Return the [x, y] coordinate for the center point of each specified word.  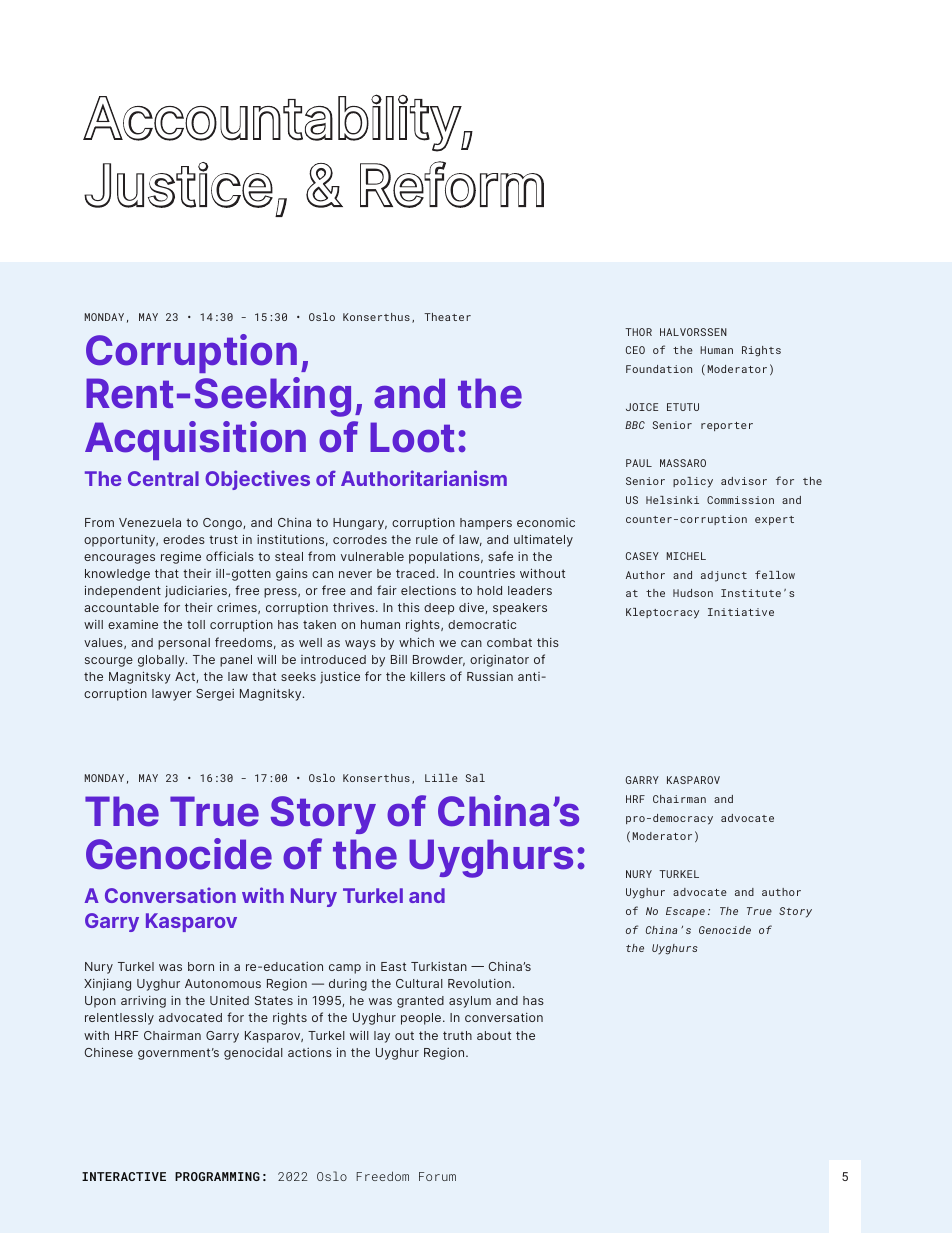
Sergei [215, 695]
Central [163, 478]
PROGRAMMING [217, 1176]
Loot [412, 437]
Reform [452, 184]
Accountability [272, 123]
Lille [441, 778]
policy [693, 482]
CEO [635, 350]
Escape [685, 912]
